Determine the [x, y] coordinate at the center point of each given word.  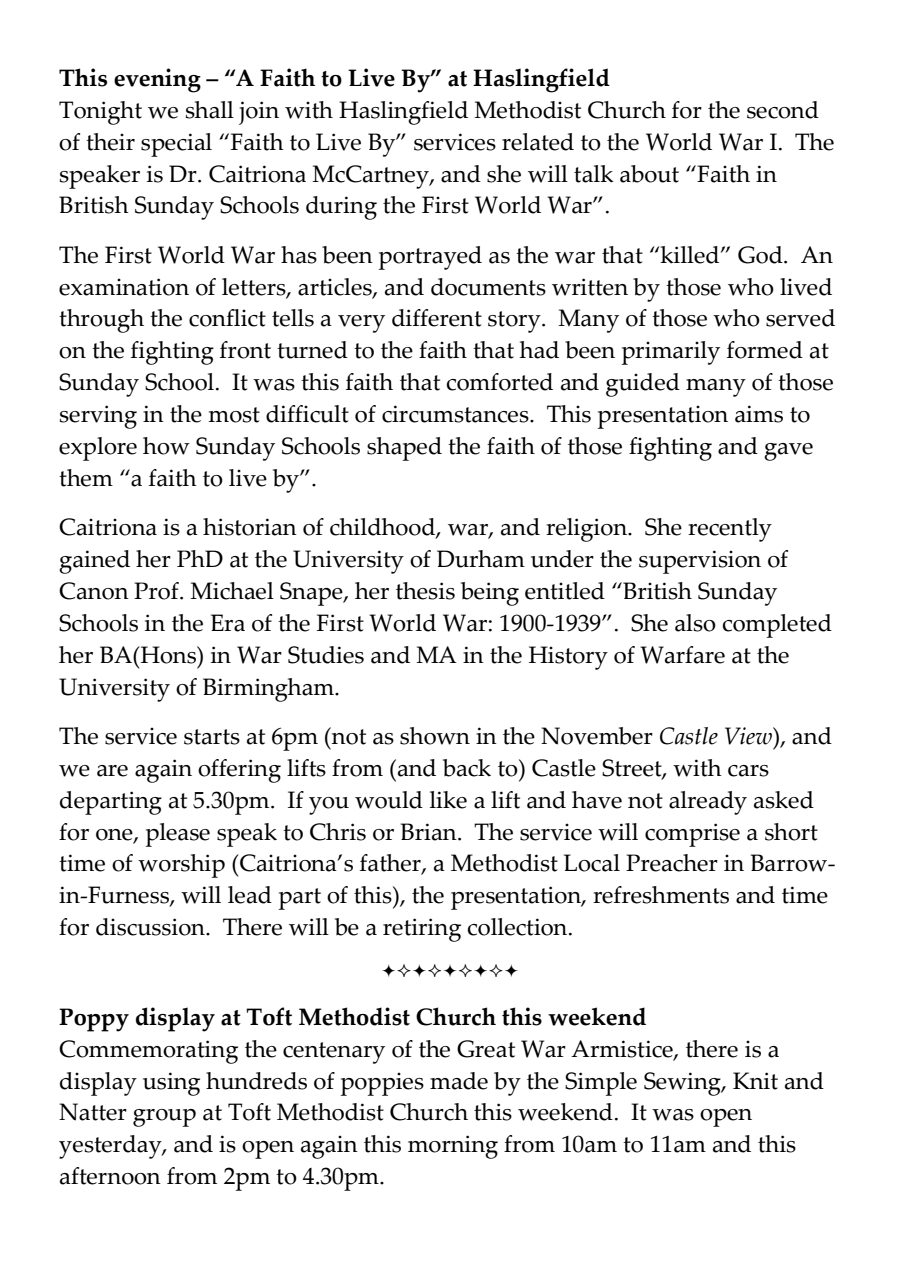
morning [453, 1147]
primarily [671, 353]
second [783, 110]
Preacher [672, 863]
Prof [157, 591]
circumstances [456, 414]
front [245, 350]
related [538, 142]
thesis [425, 591]
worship [181, 866]
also [695, 623]
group [164, 1118]
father [391, 864]
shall [210, 110]
